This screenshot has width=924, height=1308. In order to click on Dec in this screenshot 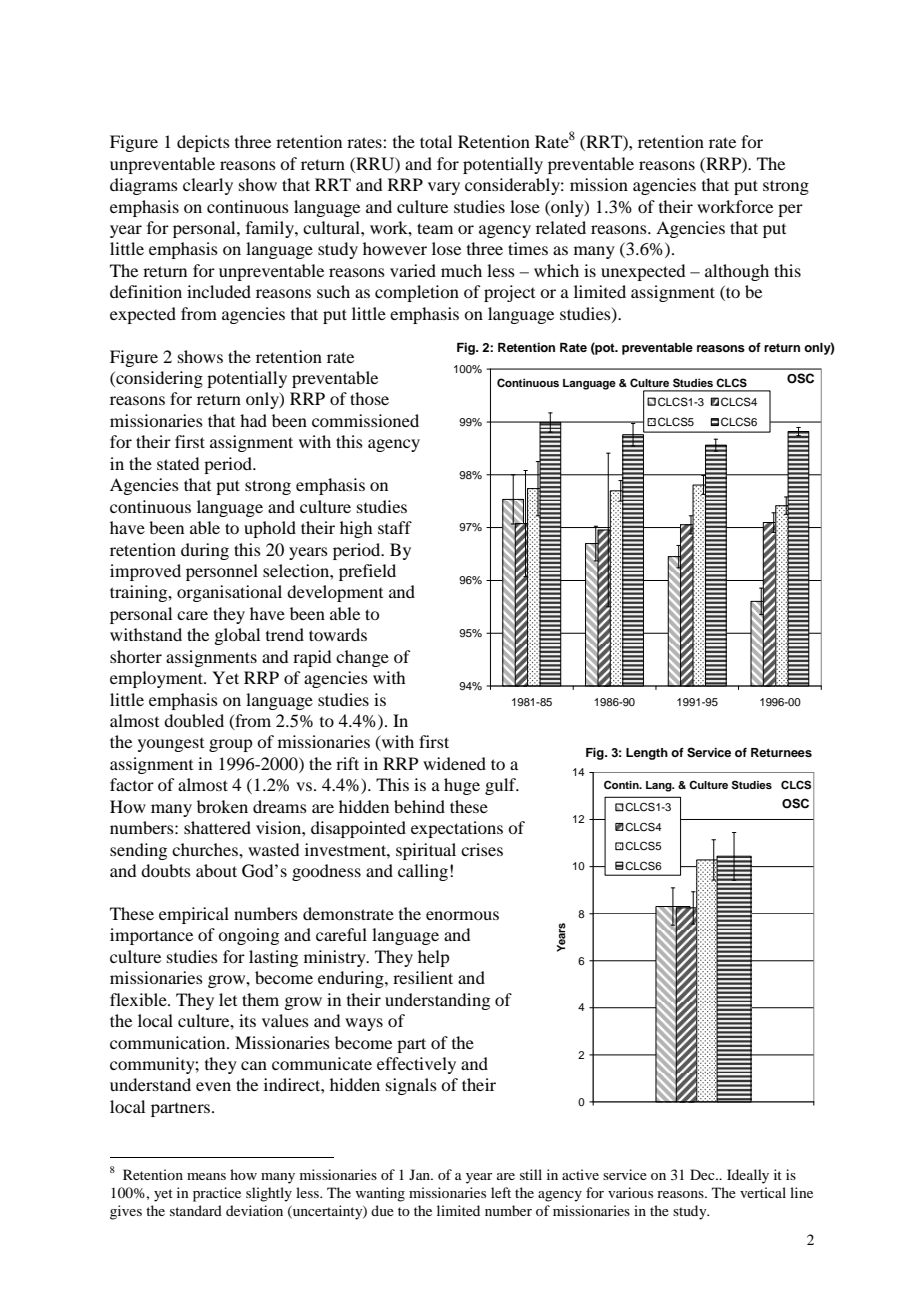, I will do `click(703, 1174)`.
